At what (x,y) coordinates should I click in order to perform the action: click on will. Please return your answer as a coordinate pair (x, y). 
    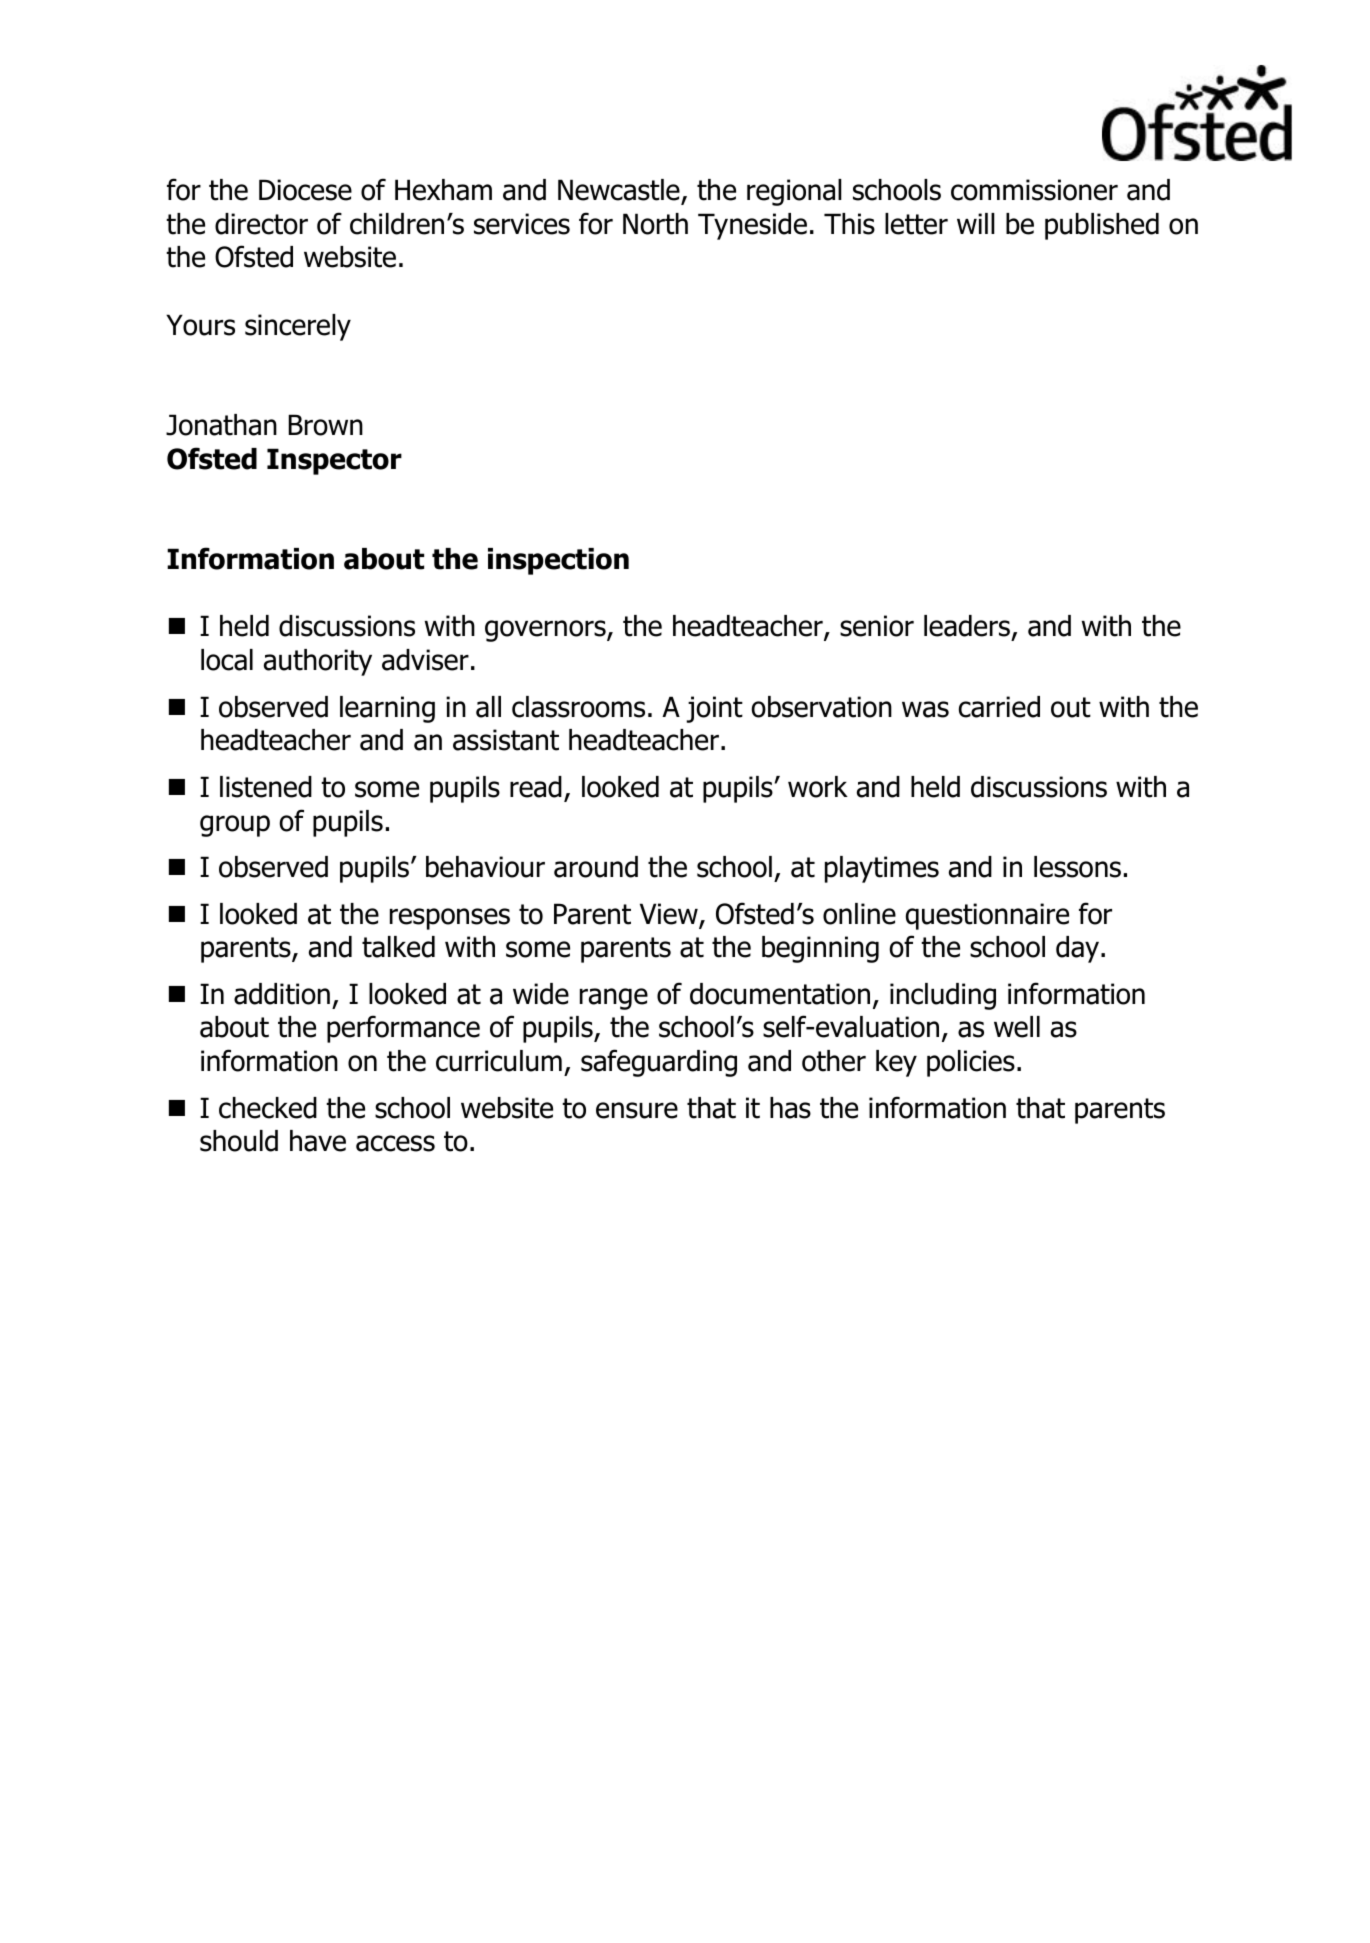
    Looking at the image, I should click on (976, 223).
